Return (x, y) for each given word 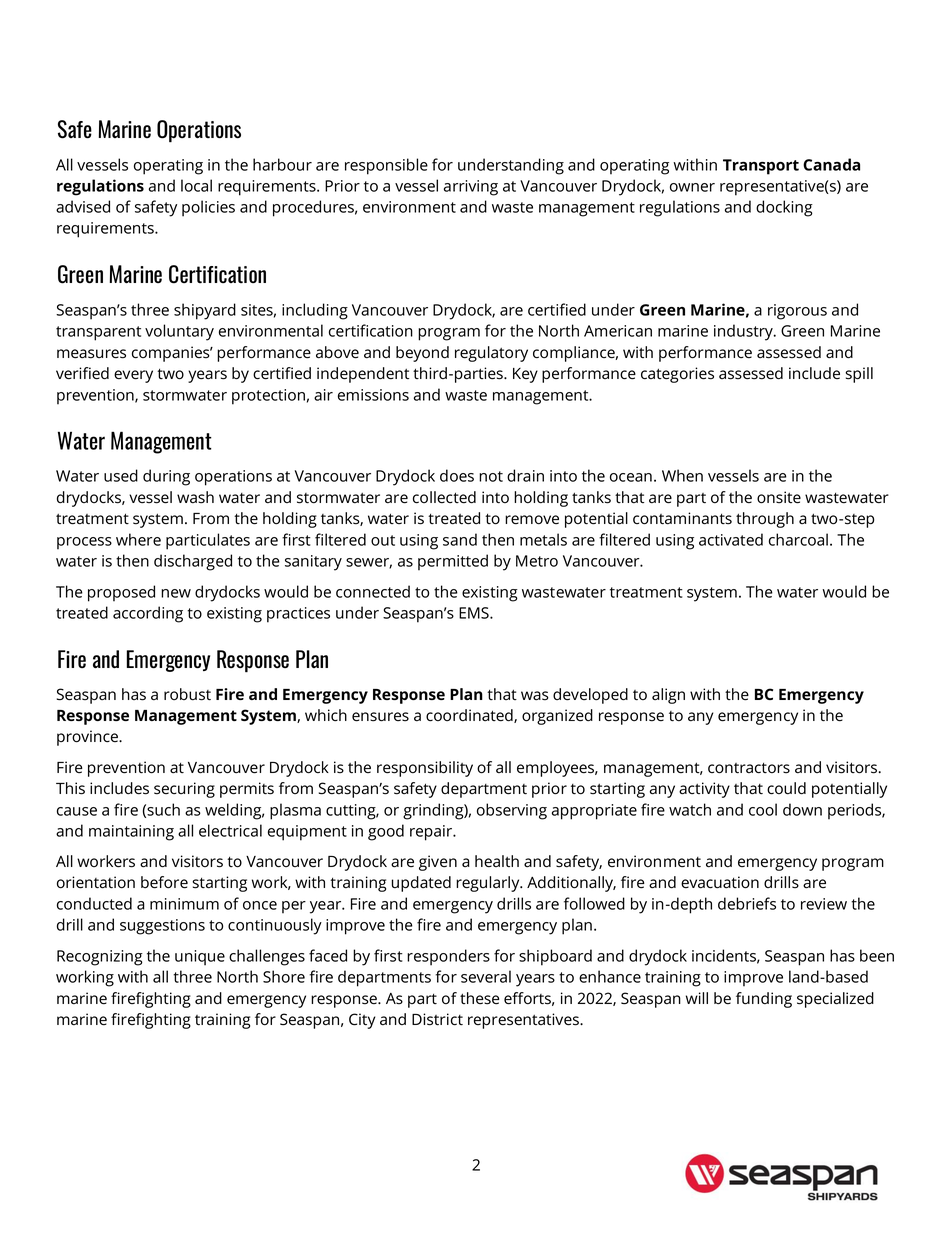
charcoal (798, 539)
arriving (471, 188)
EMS (475, 613)
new (176, 593)
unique (200, 958)
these (480, 998)
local (196, 185)
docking (784, 208)
